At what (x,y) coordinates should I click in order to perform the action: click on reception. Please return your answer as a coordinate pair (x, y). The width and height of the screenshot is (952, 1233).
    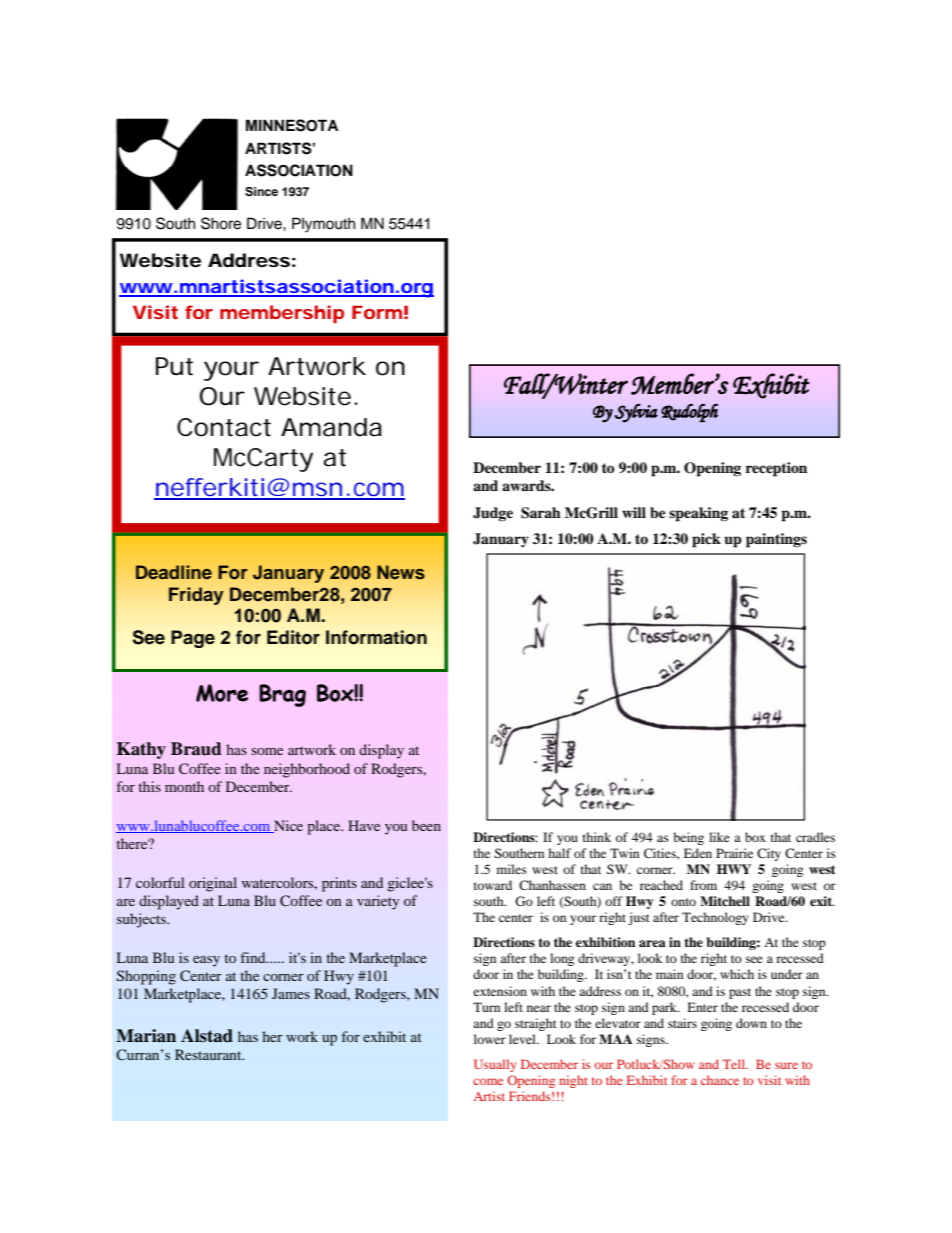
    Looking at the image, I should click on (776, 469).
